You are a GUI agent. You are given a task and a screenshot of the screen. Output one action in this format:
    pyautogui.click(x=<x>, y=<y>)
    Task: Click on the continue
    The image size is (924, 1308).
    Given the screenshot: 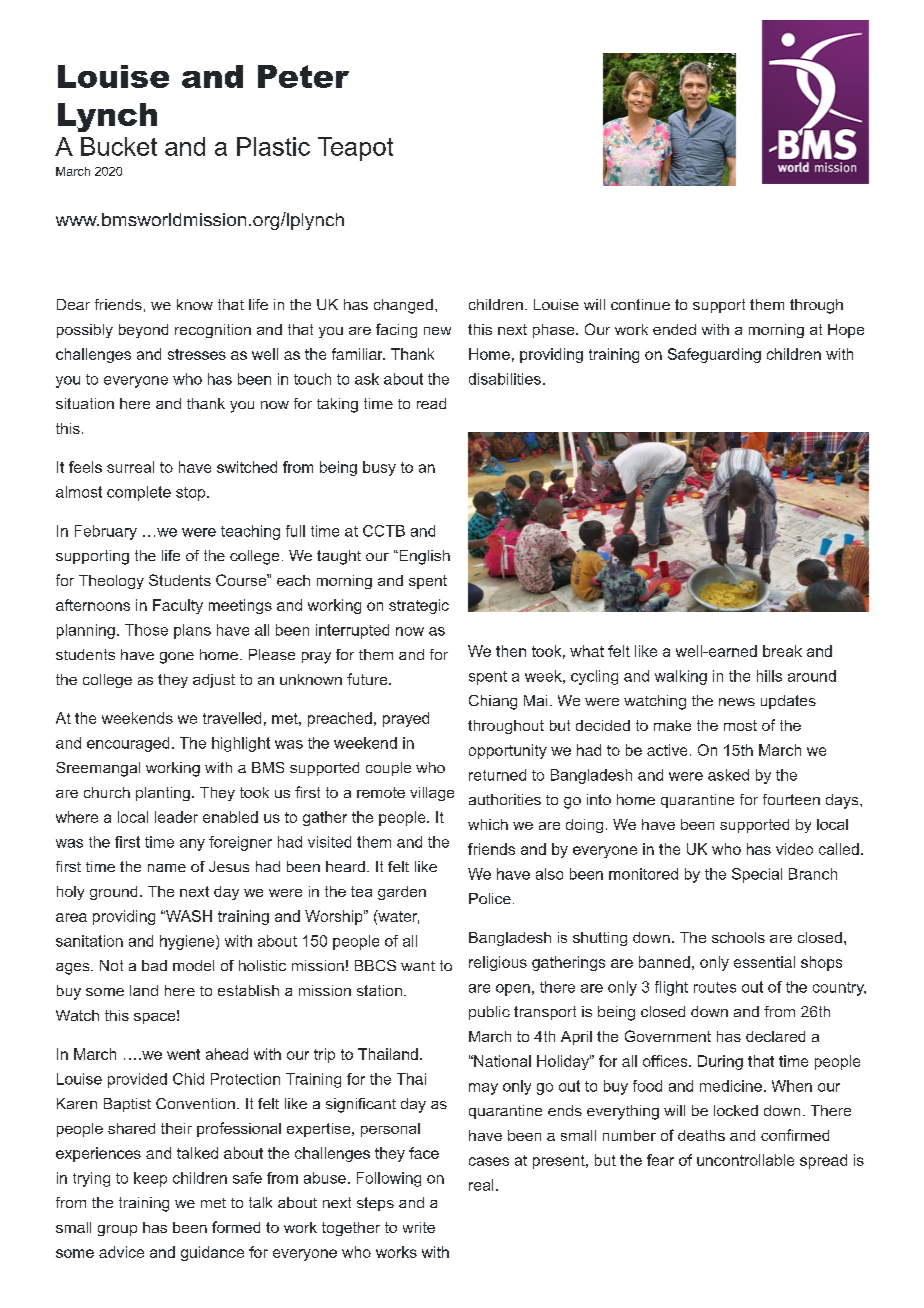 What is the action you would take?
    pyautogui.click(x=640, y=304)
